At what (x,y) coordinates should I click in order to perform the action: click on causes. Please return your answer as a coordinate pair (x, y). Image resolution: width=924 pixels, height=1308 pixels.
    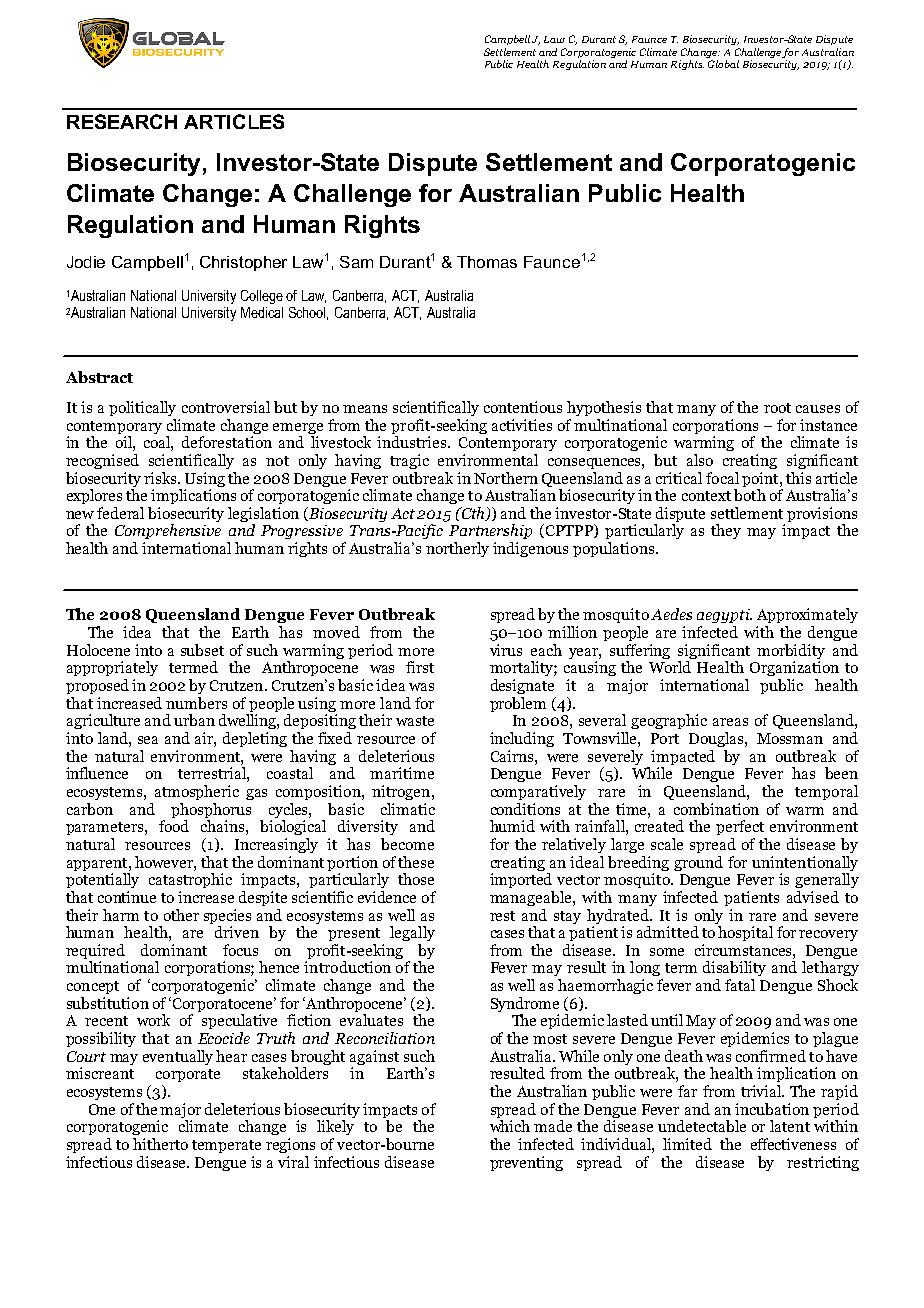
    Looking at the image, I should click on (818, 409).
